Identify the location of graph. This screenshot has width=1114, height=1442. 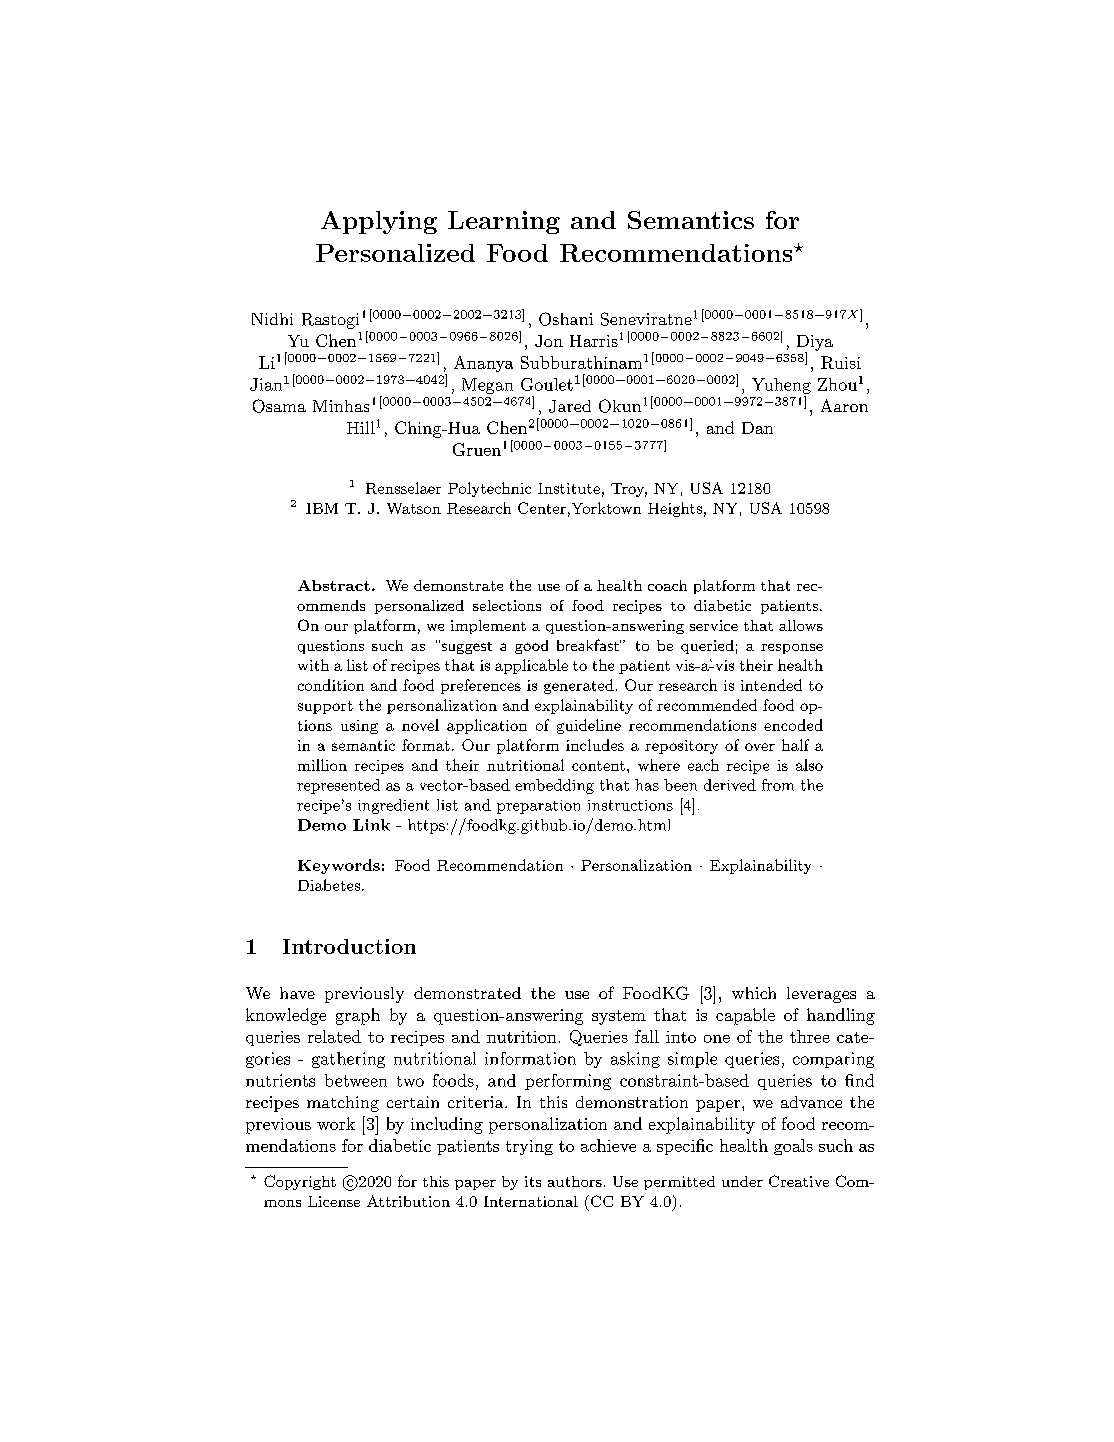
(358, 1016).
